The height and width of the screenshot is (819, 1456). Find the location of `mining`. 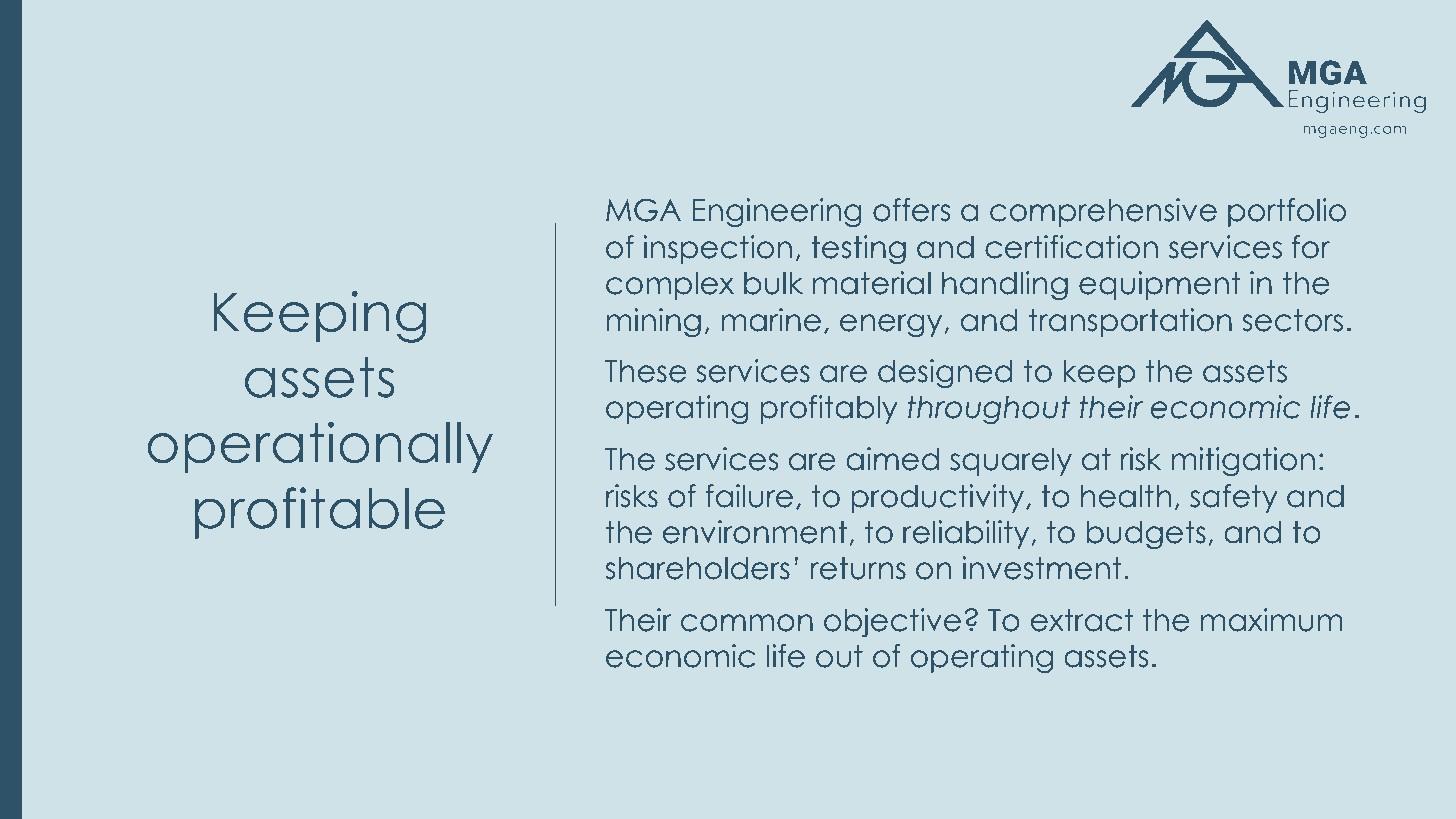

mining is located at coordinates (654, 322).
